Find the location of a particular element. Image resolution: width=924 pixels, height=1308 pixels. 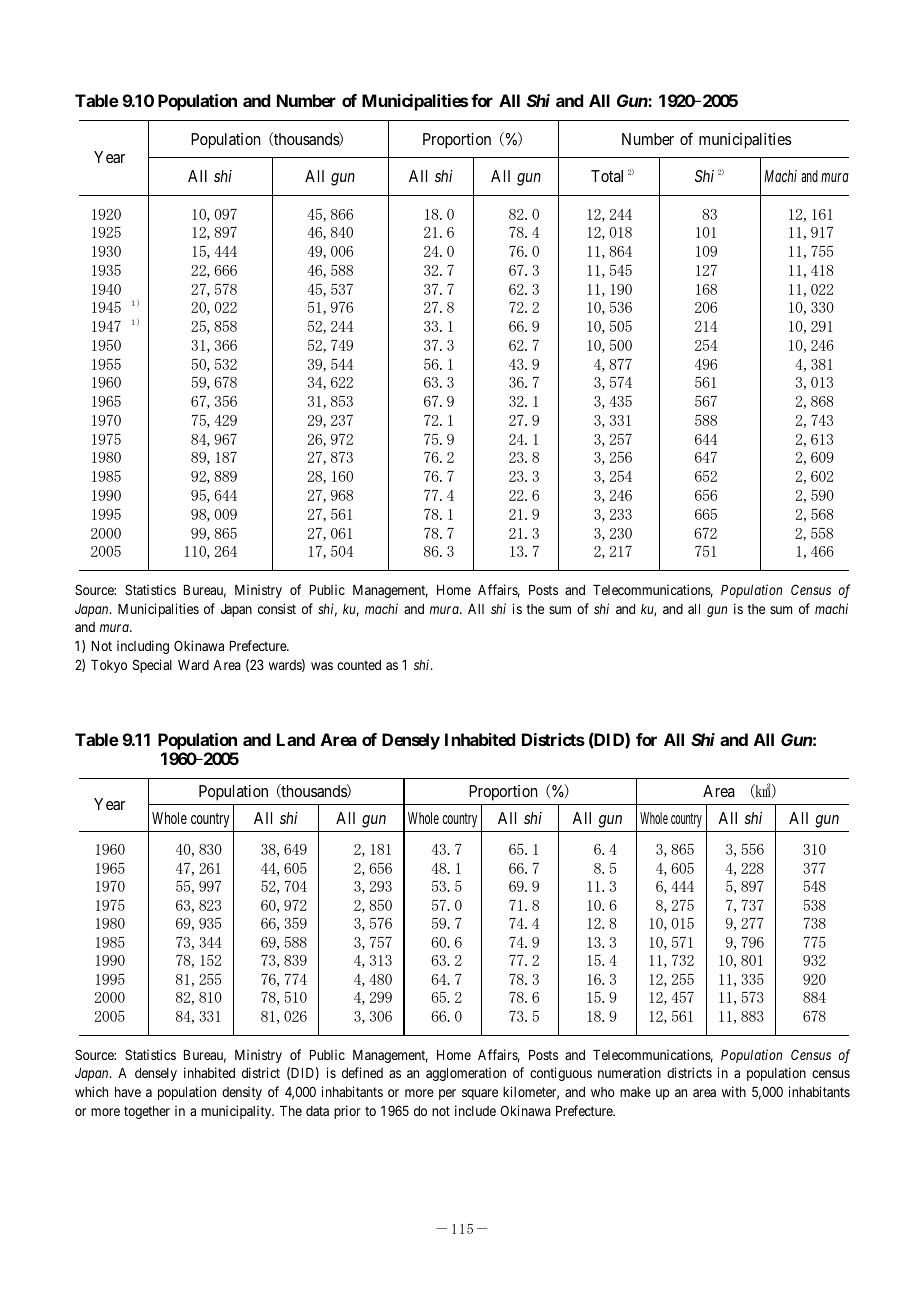

per is located at coordinates (447, 1094).
